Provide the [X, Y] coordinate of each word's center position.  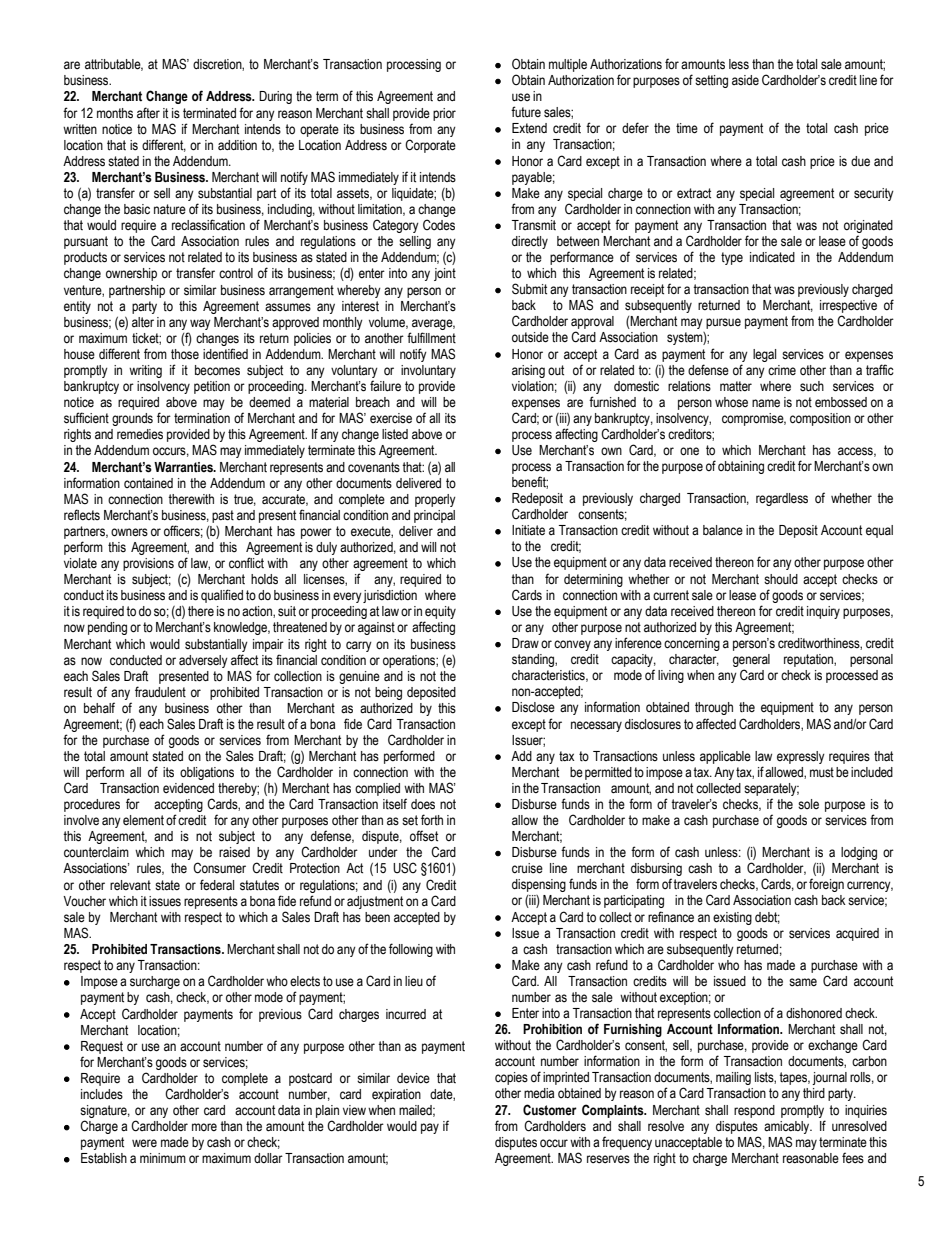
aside [745, 80]
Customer [550, 1110]
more [204, 1127]
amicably [788, 1127]
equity [440, 614]
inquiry [823, 612]
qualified [222, 596]
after [148, 113]
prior [444, 114]
